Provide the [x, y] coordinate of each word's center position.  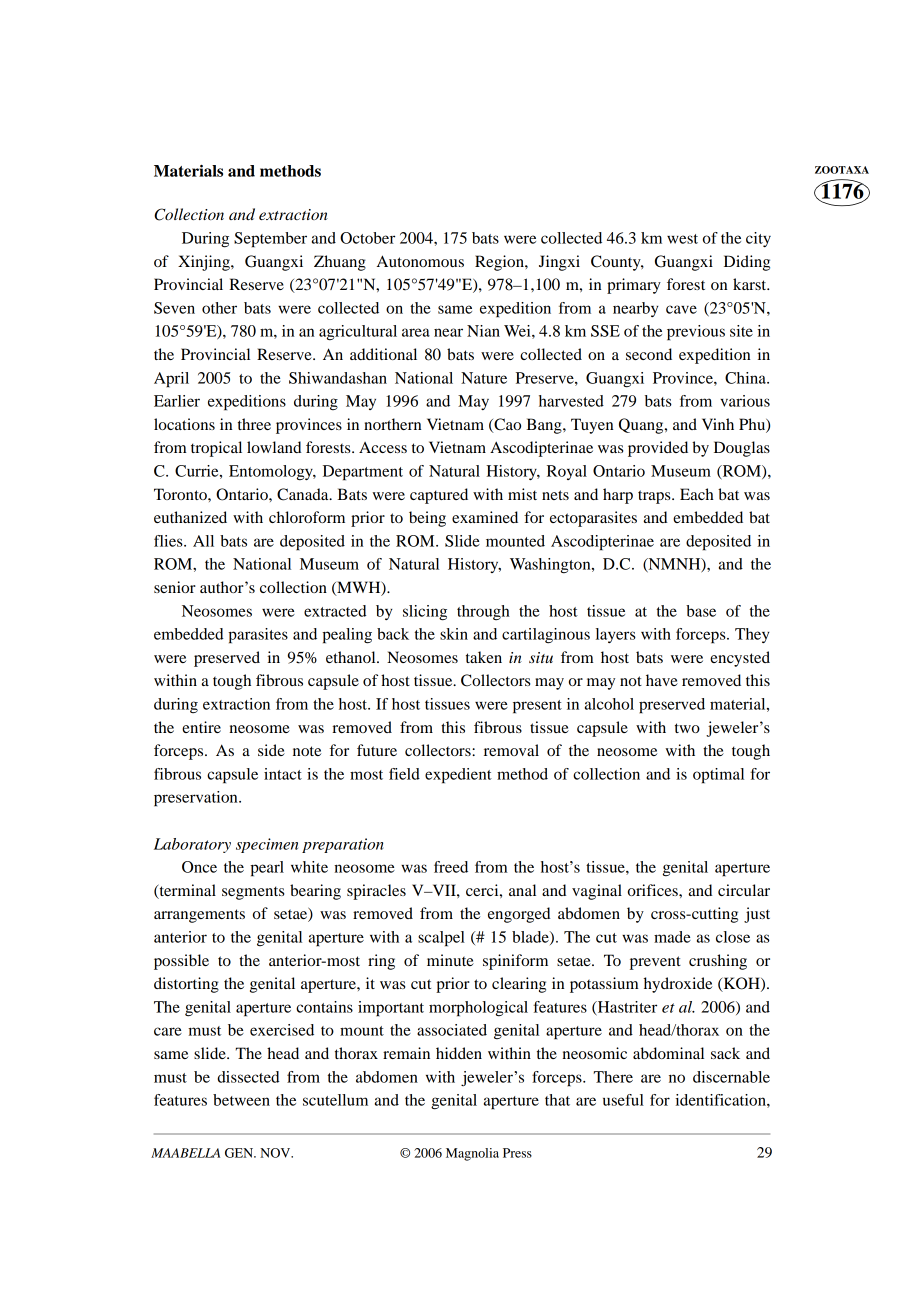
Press [517, 1153]
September [270, 240]
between [241, 1100]
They [752, 635]
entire [201, 727]
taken [484, 657]
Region [500, 263]
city [758, 239]
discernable [731, 1077]
